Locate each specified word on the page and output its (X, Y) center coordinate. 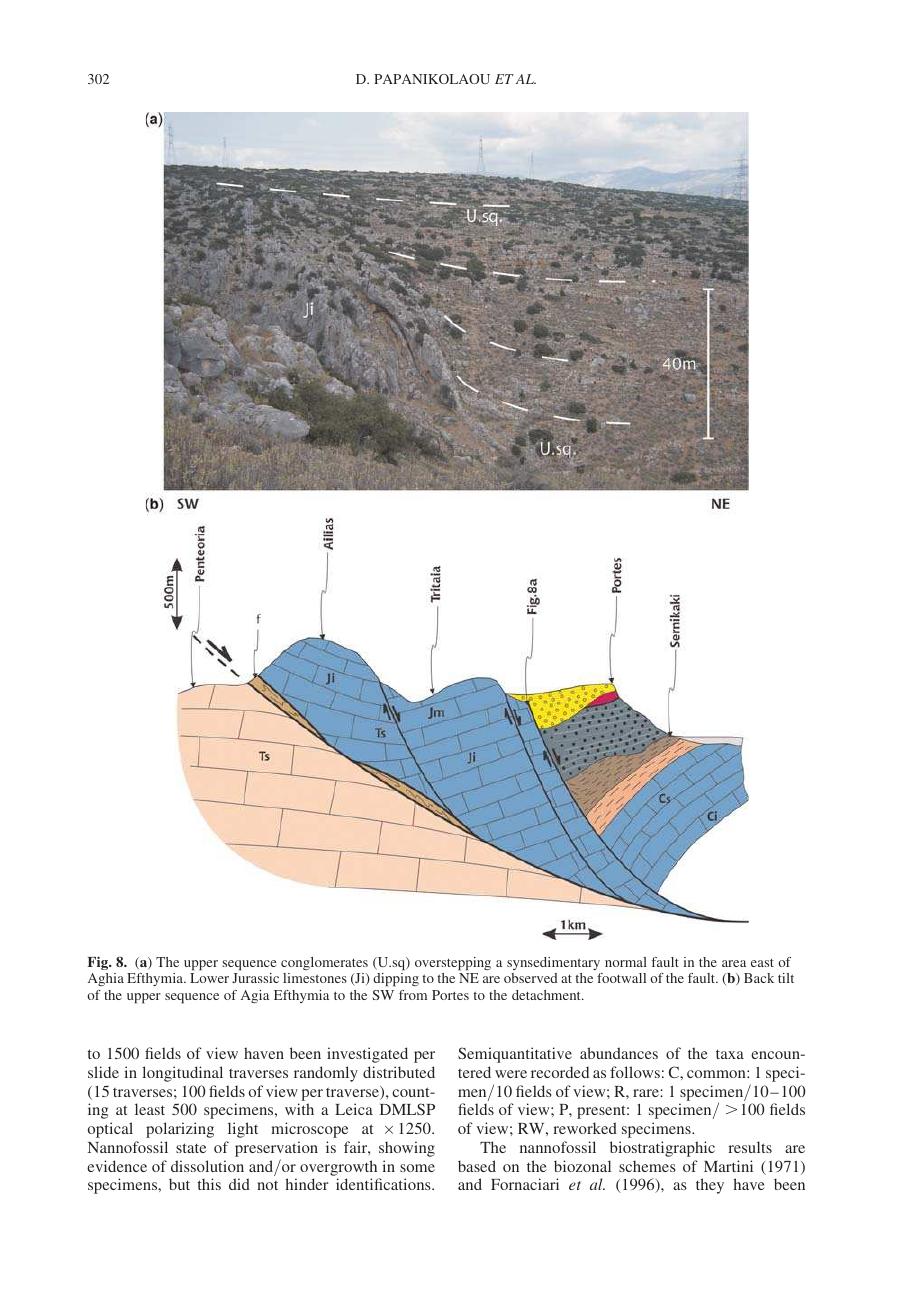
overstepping (453, 964)
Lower (209, 978)
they (710, 1186)
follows (635, 1072)
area (734, 963)
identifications (384, 1184)
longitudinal (182, 1074)
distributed (399, 1072)
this (209, 1184)
